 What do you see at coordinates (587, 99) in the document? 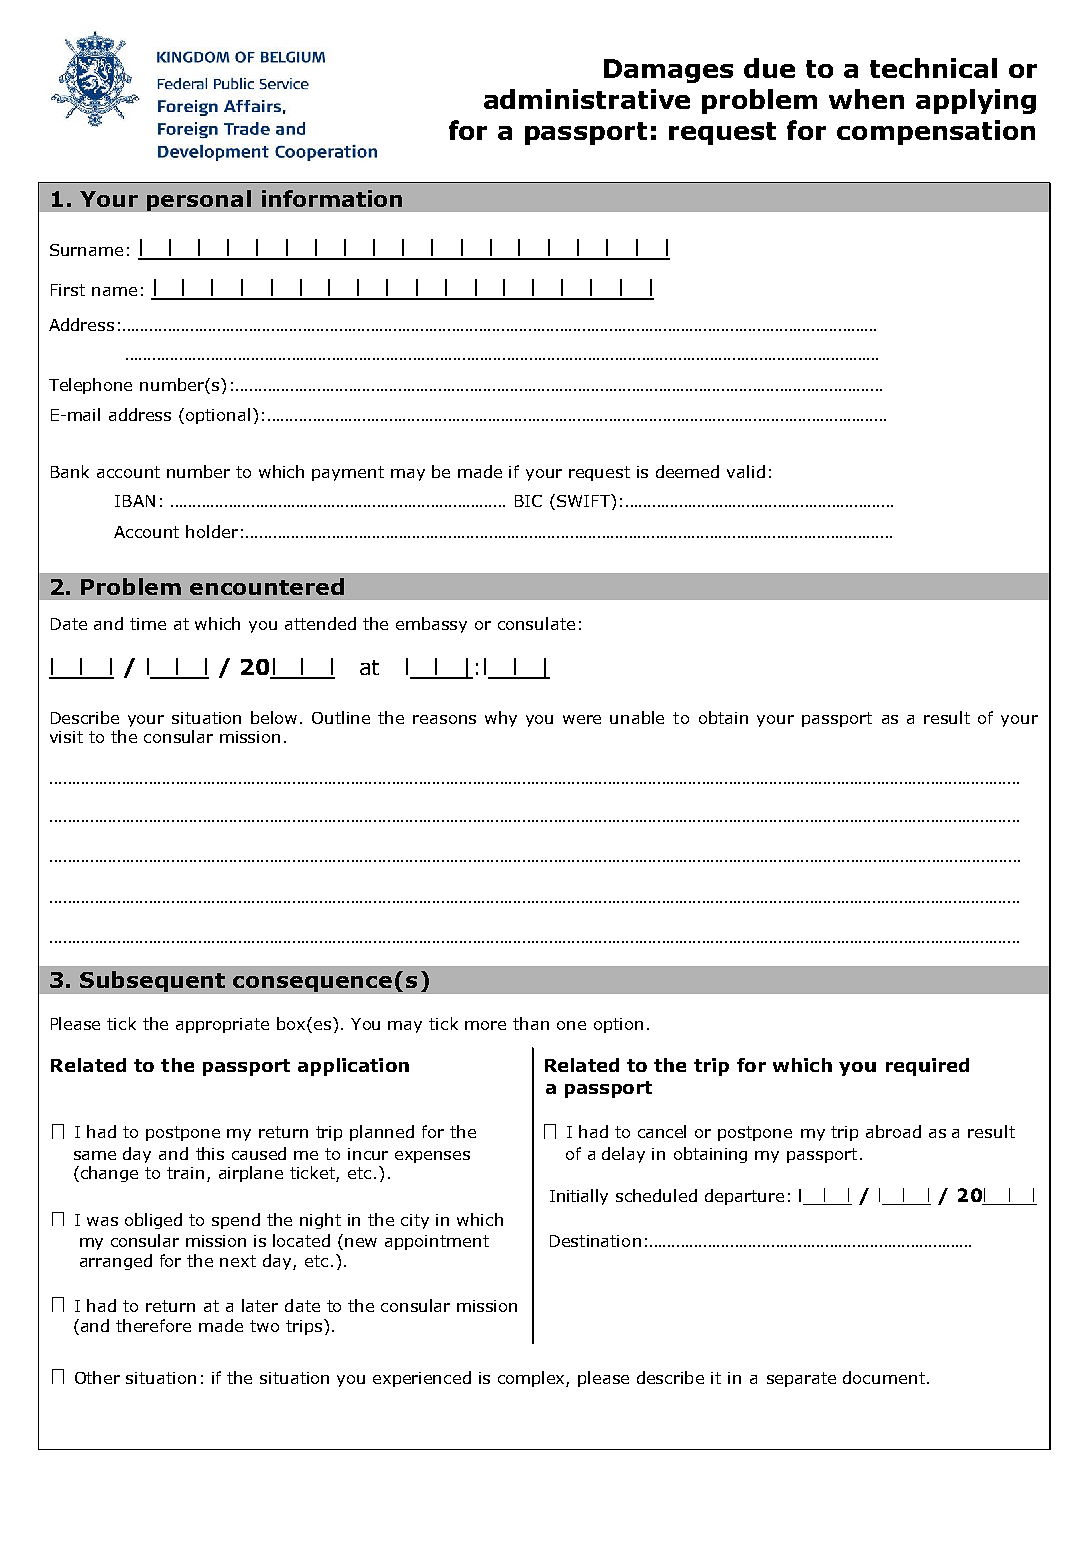
I see `administrative` at bounding box center [587, 99].
